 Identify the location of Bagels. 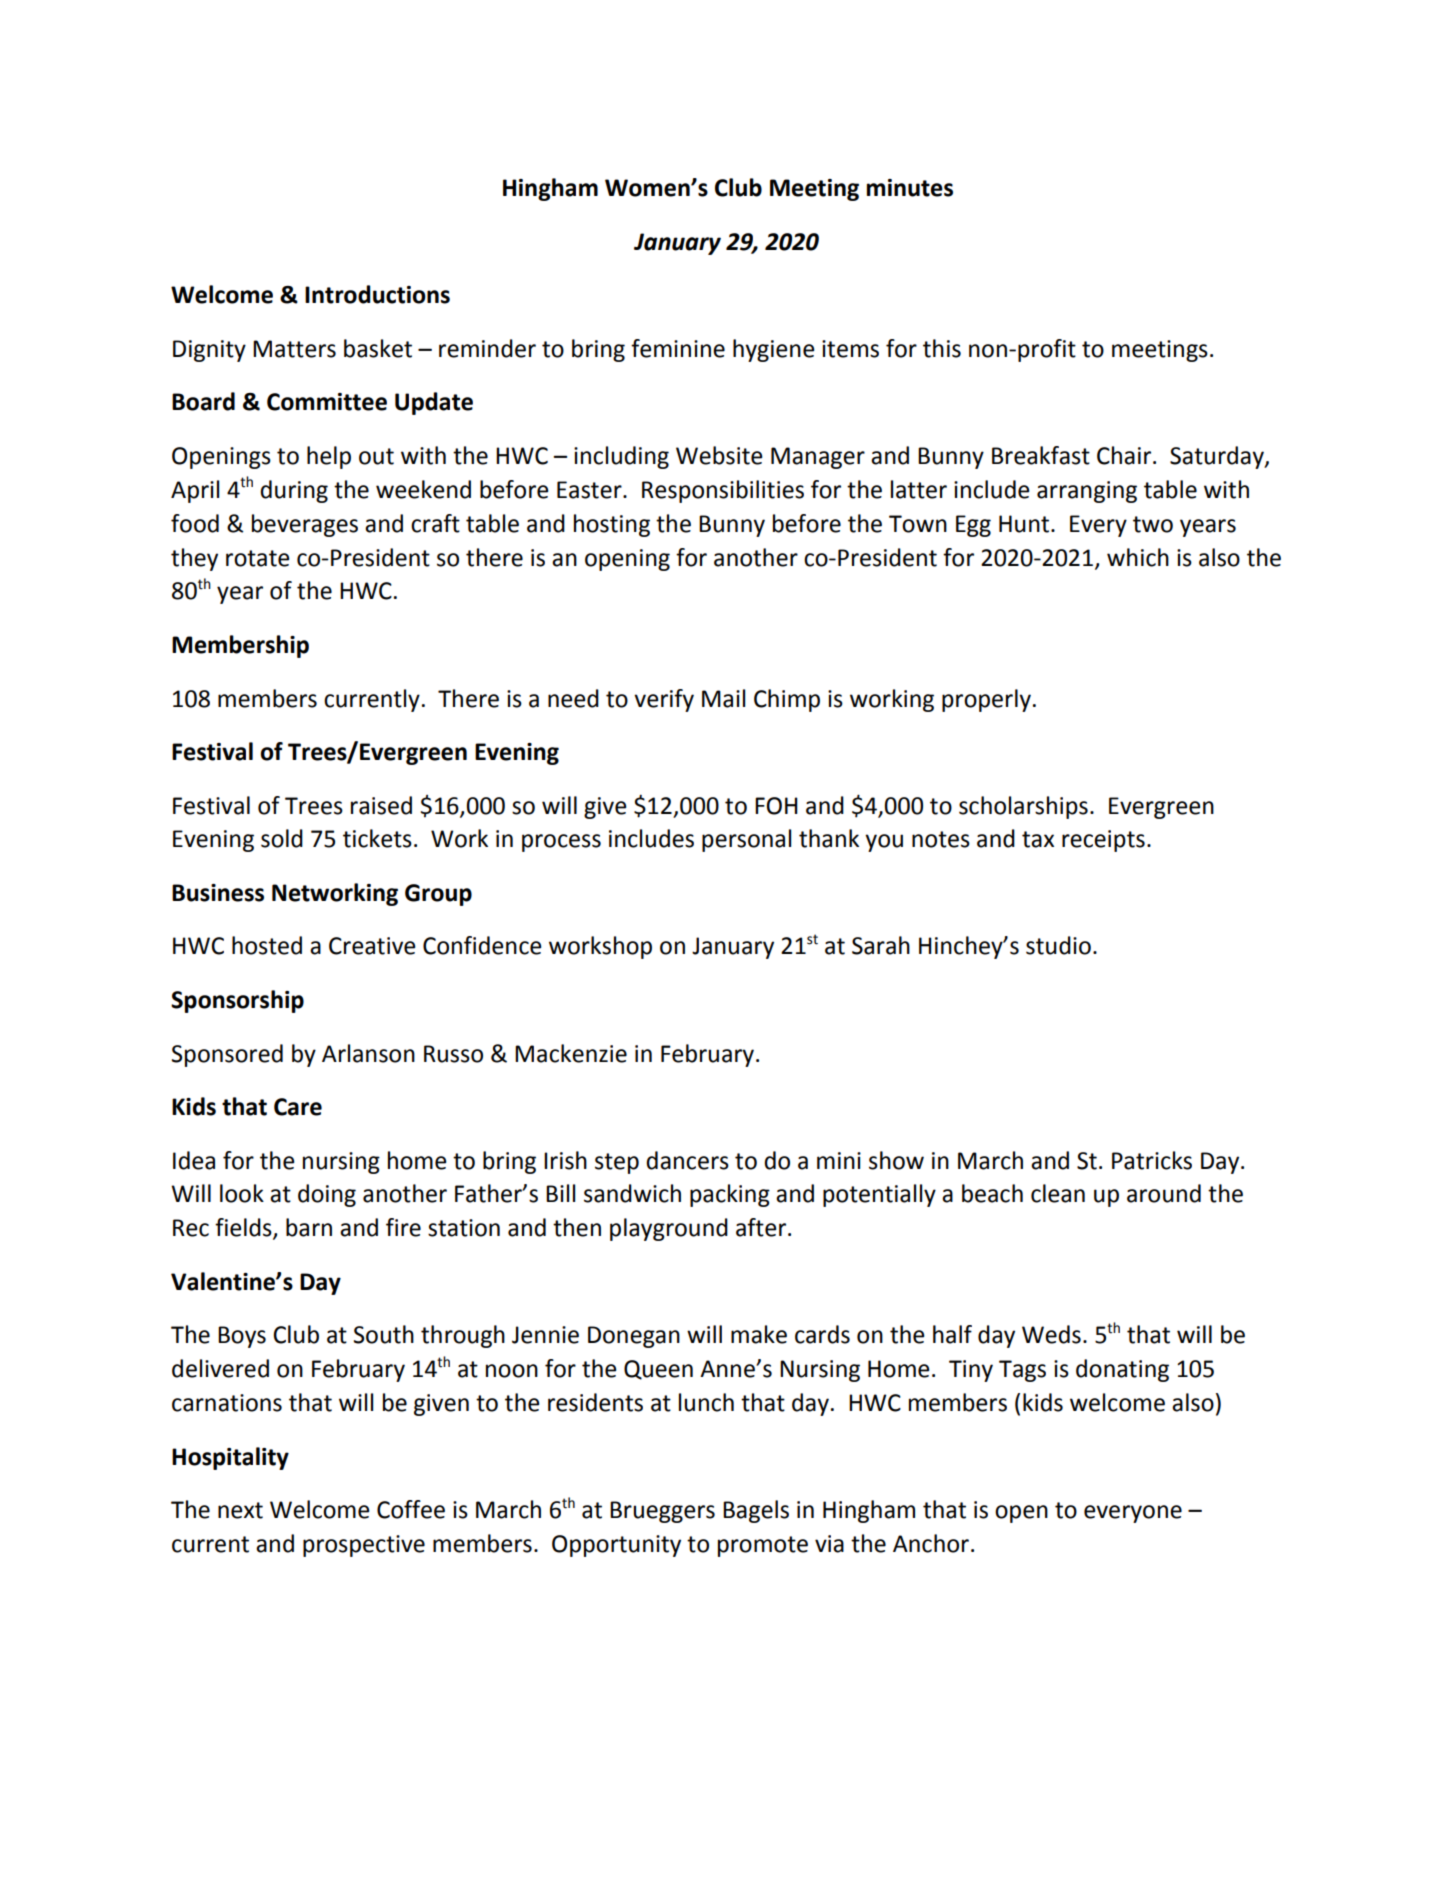
(756, 1511).
